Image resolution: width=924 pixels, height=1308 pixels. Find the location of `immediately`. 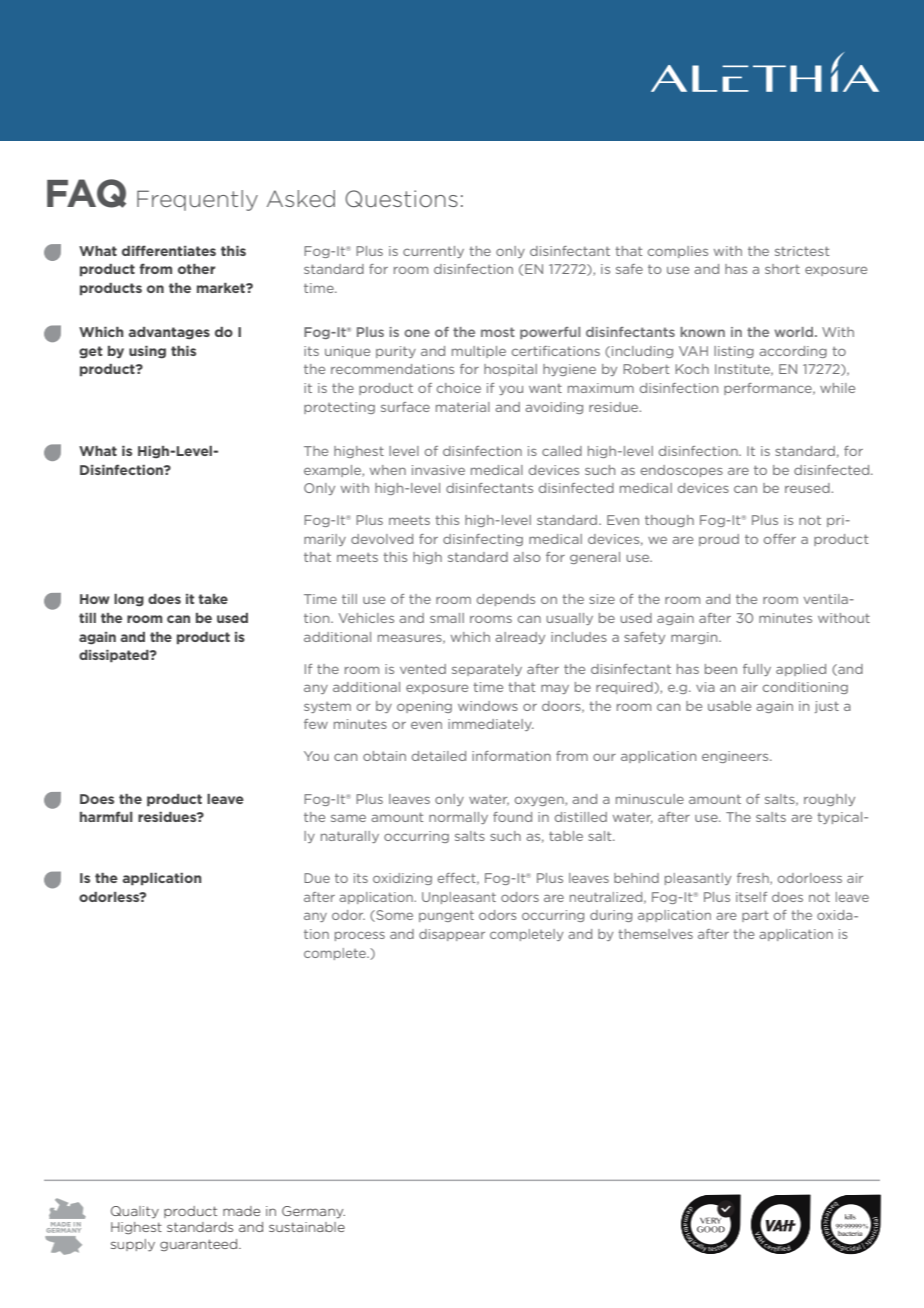

immediately is located at coordinates (491, 725).
